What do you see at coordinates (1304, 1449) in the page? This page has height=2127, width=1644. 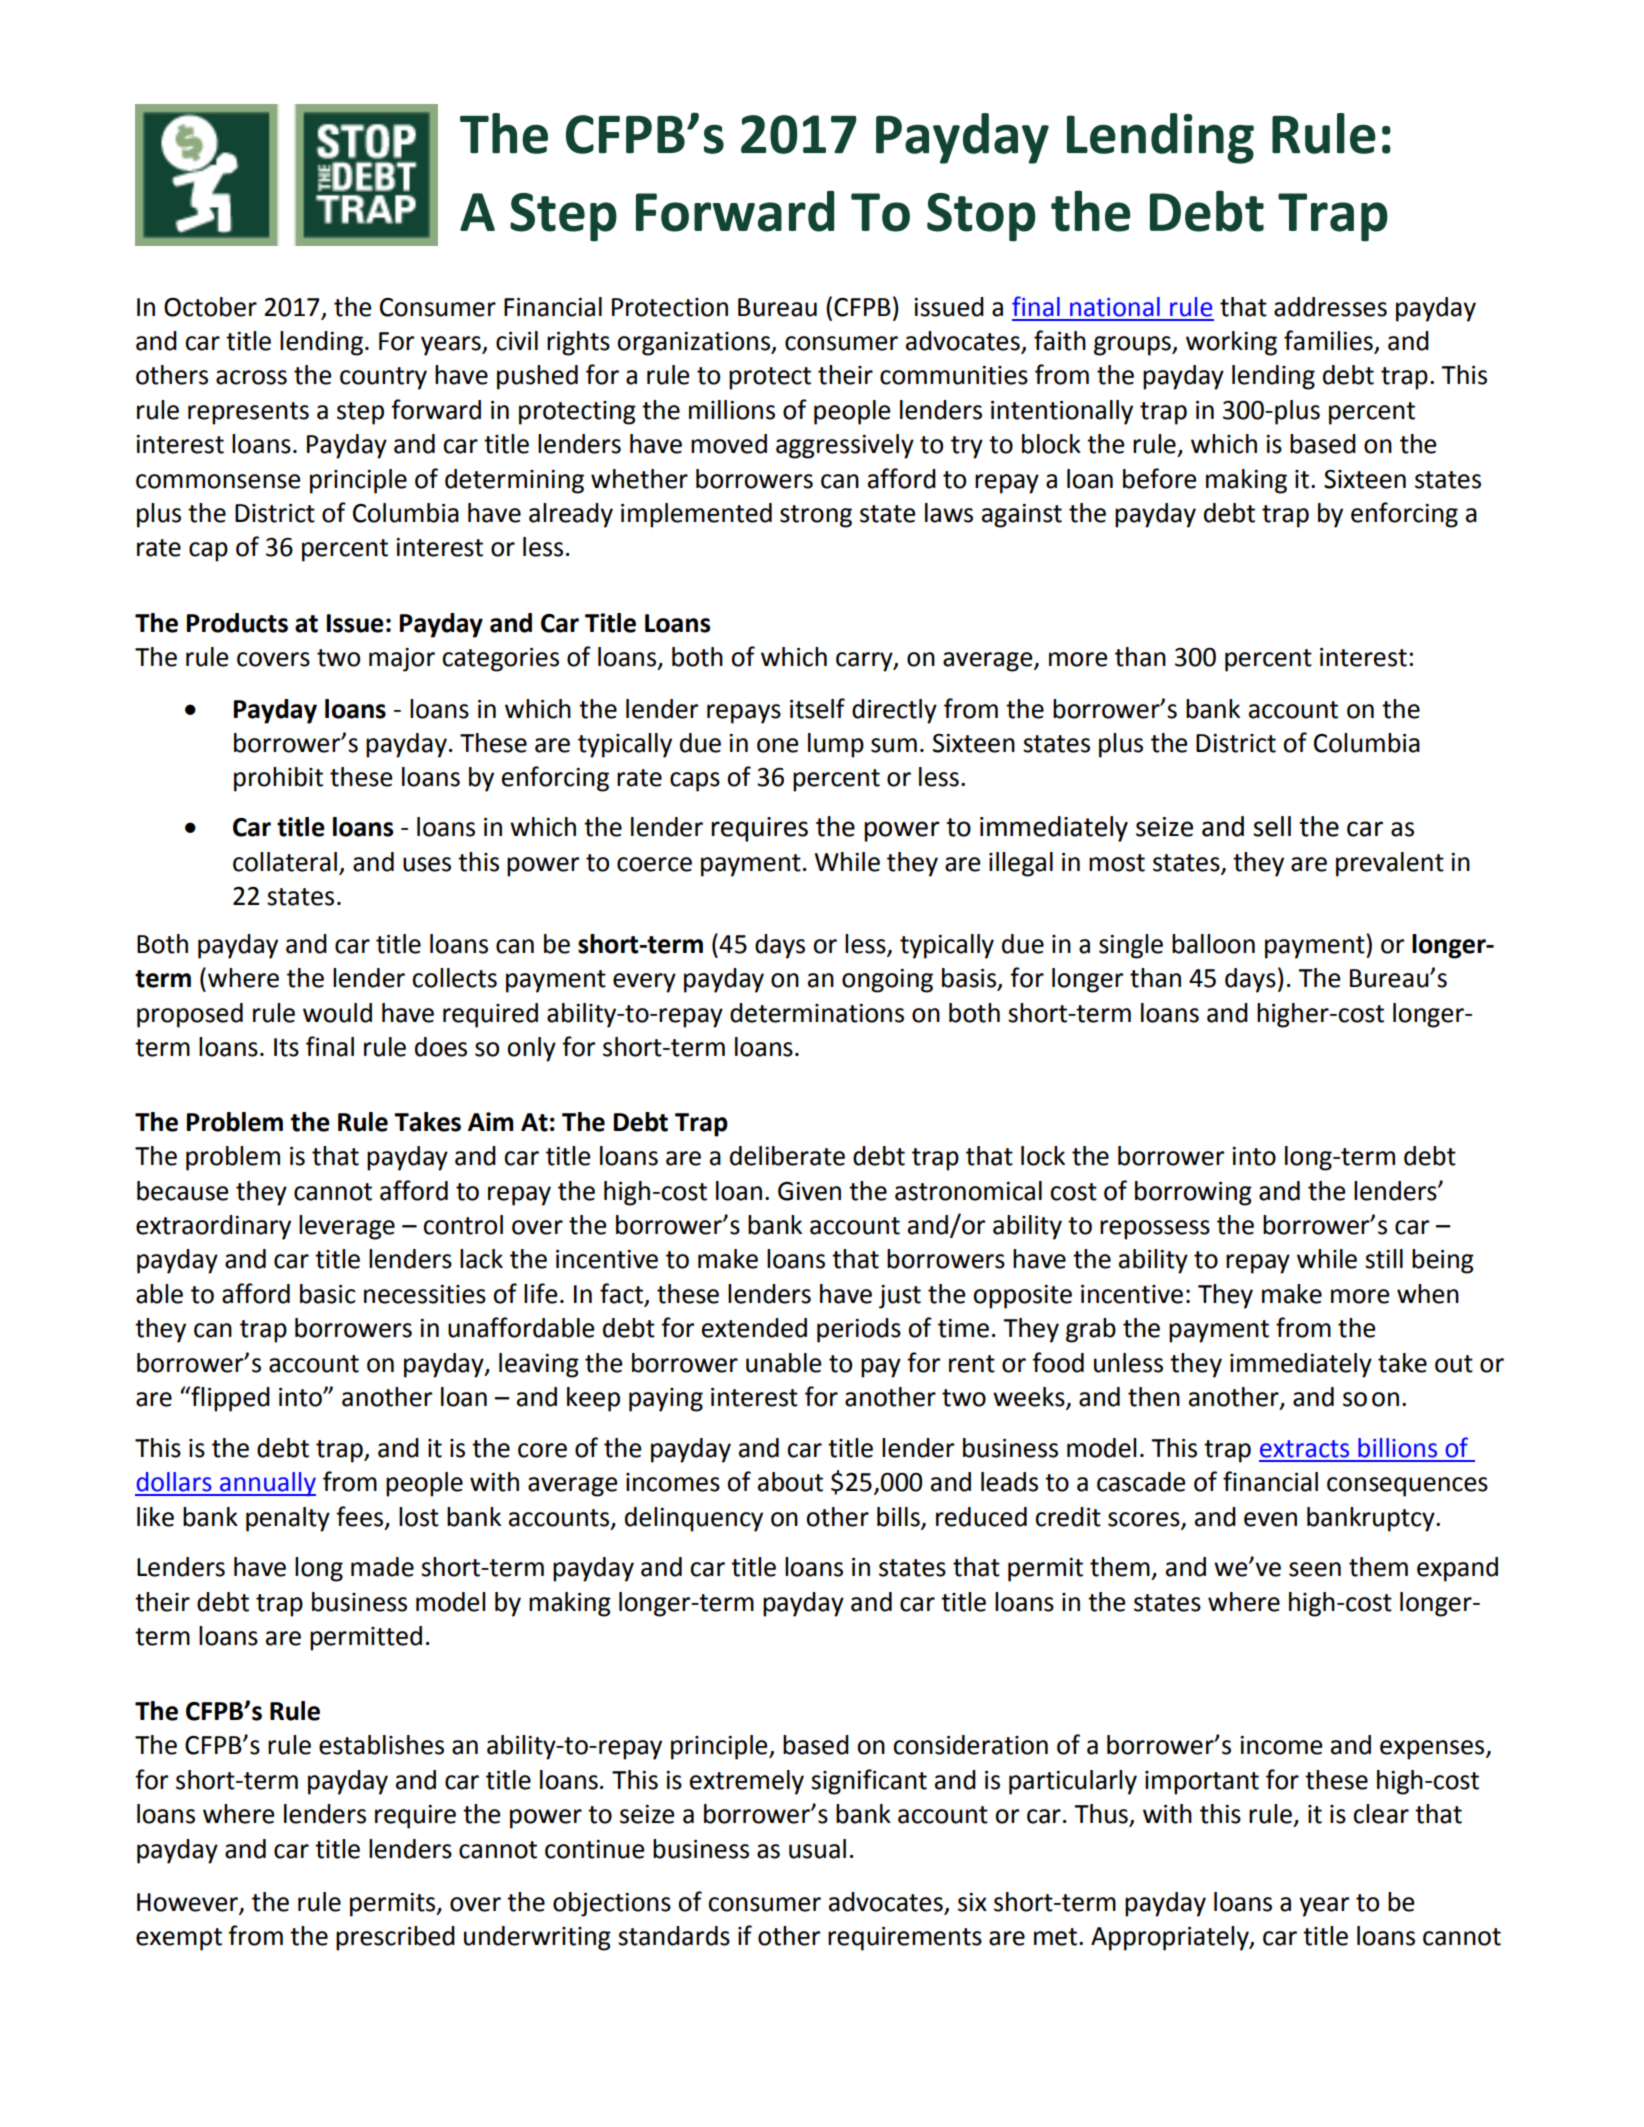 I see `extracts` at bounding box center [1304, 1449].
